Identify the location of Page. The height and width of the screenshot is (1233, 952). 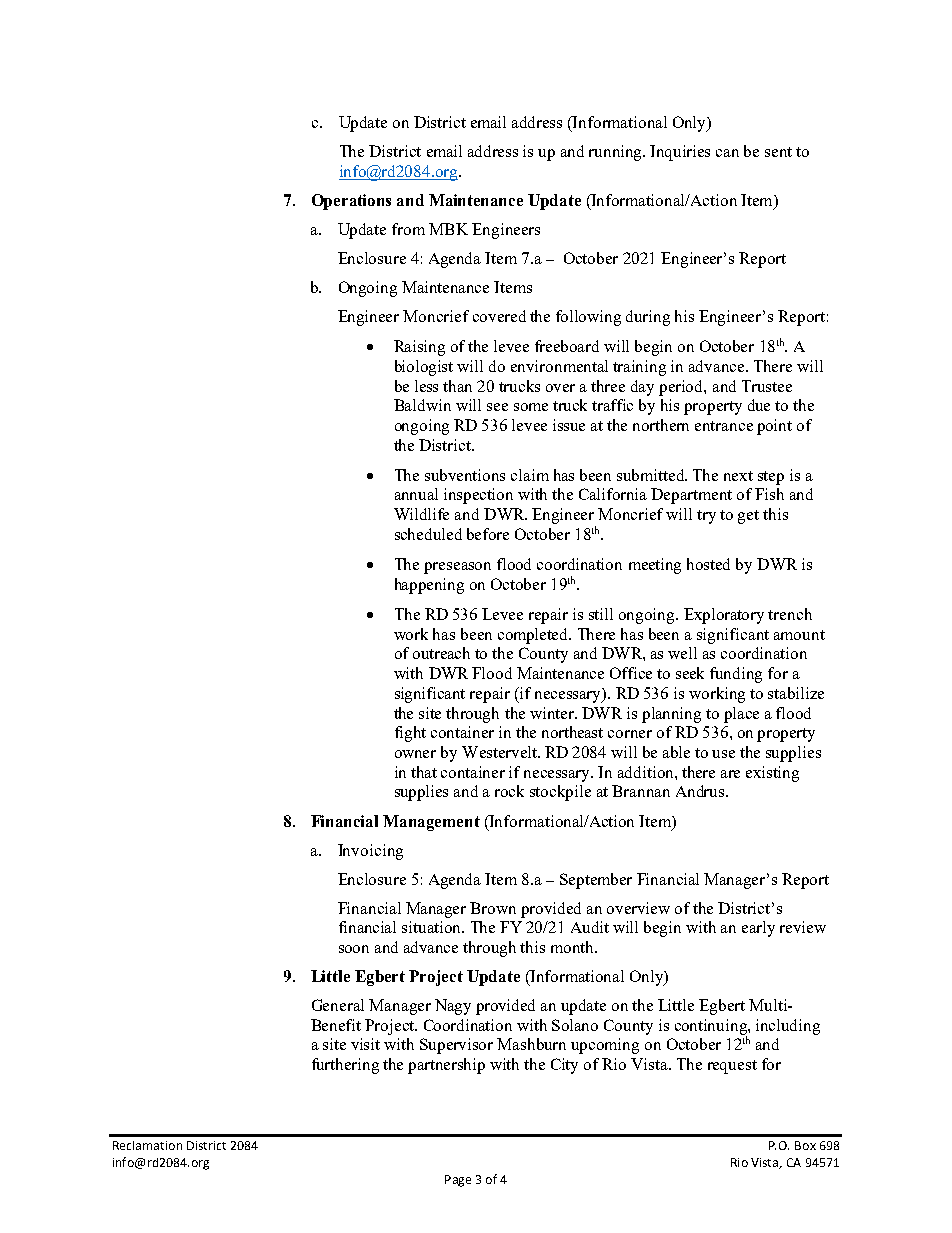
(458, 1181).
